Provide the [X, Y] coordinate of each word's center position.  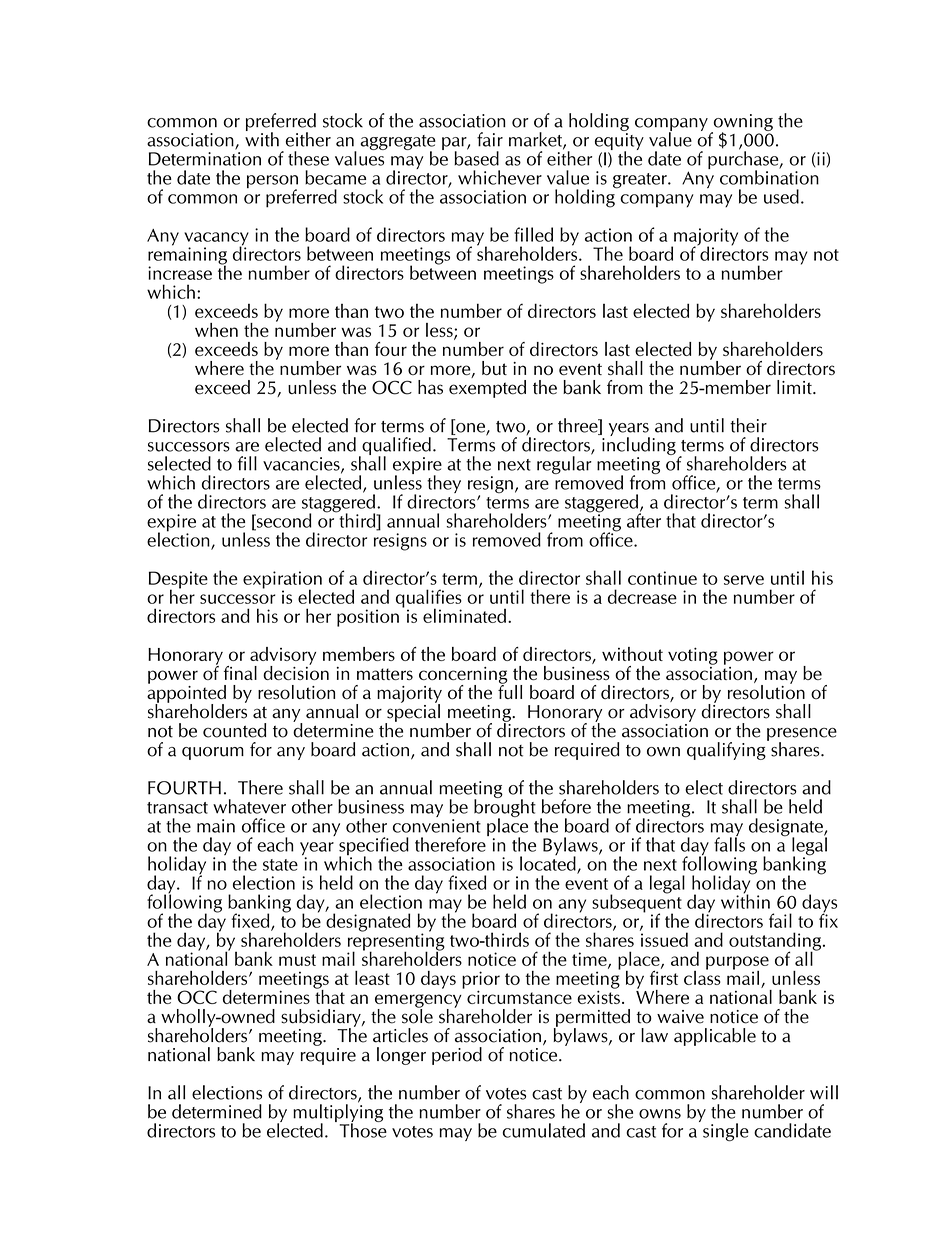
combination [769, 176]
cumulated [544, 1130]
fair [490, 139]
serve [744, 580]
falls [729, 843]
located [549, 863]
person [272, 183]
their [748, 425]
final [240, 673]
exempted [487, 389]
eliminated [464, 615]
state [280, 865]
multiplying [338, 1113]
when [216, 330]
